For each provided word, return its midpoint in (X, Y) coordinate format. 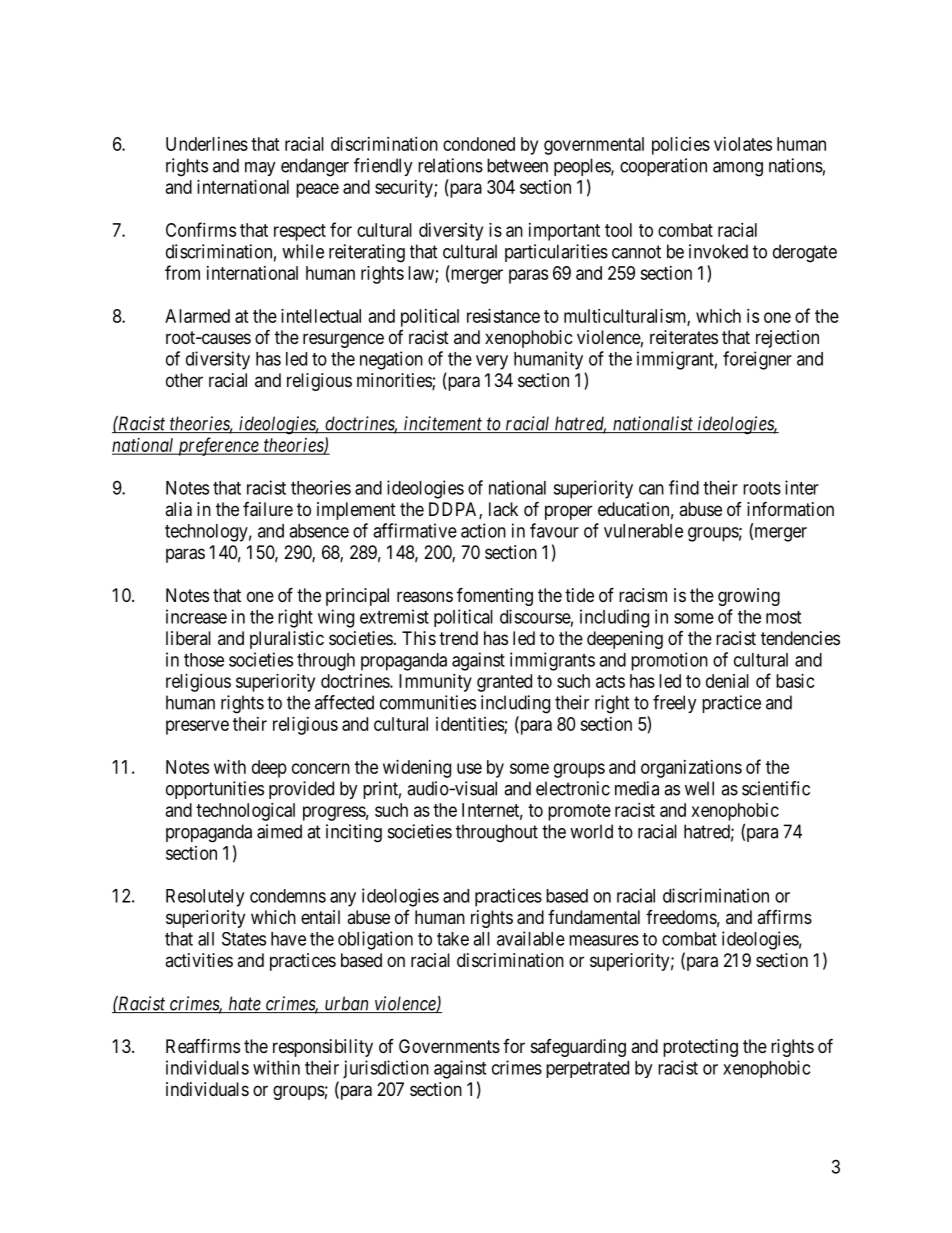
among (738, 169)
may (260, 169)
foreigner (757, 360)
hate (244, 1004)
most (783, 617)
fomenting (495, 596)
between (517, 165)
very (492, 362)
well (699, 788)
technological (245, 812)
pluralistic (287, 640)
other (184, 380)
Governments (449, 1046)
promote (579, 812)
